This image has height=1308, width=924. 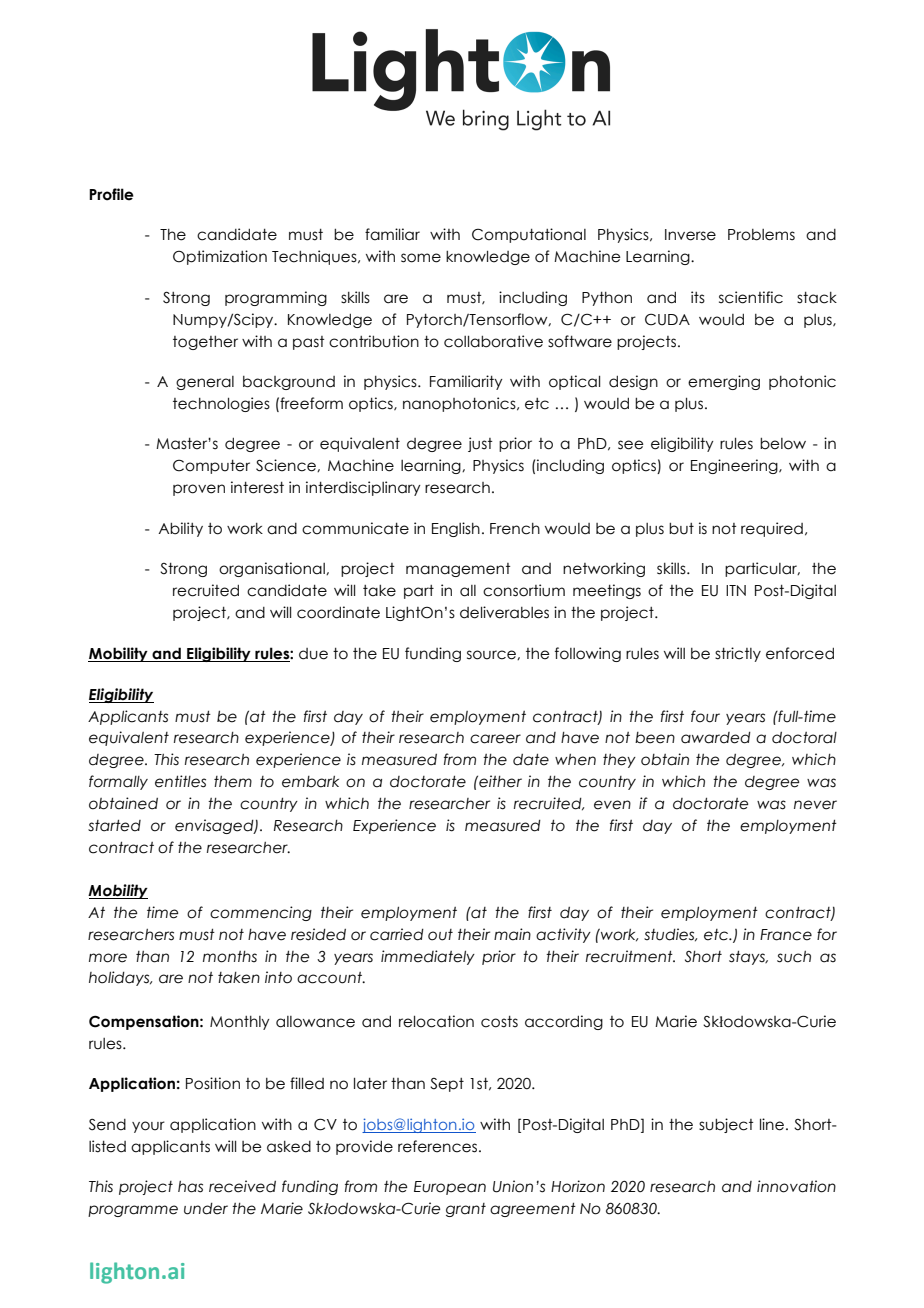 What do you see at coordinates (456, 529) in the image?
I see `English` at bounding box center [456, 529].
